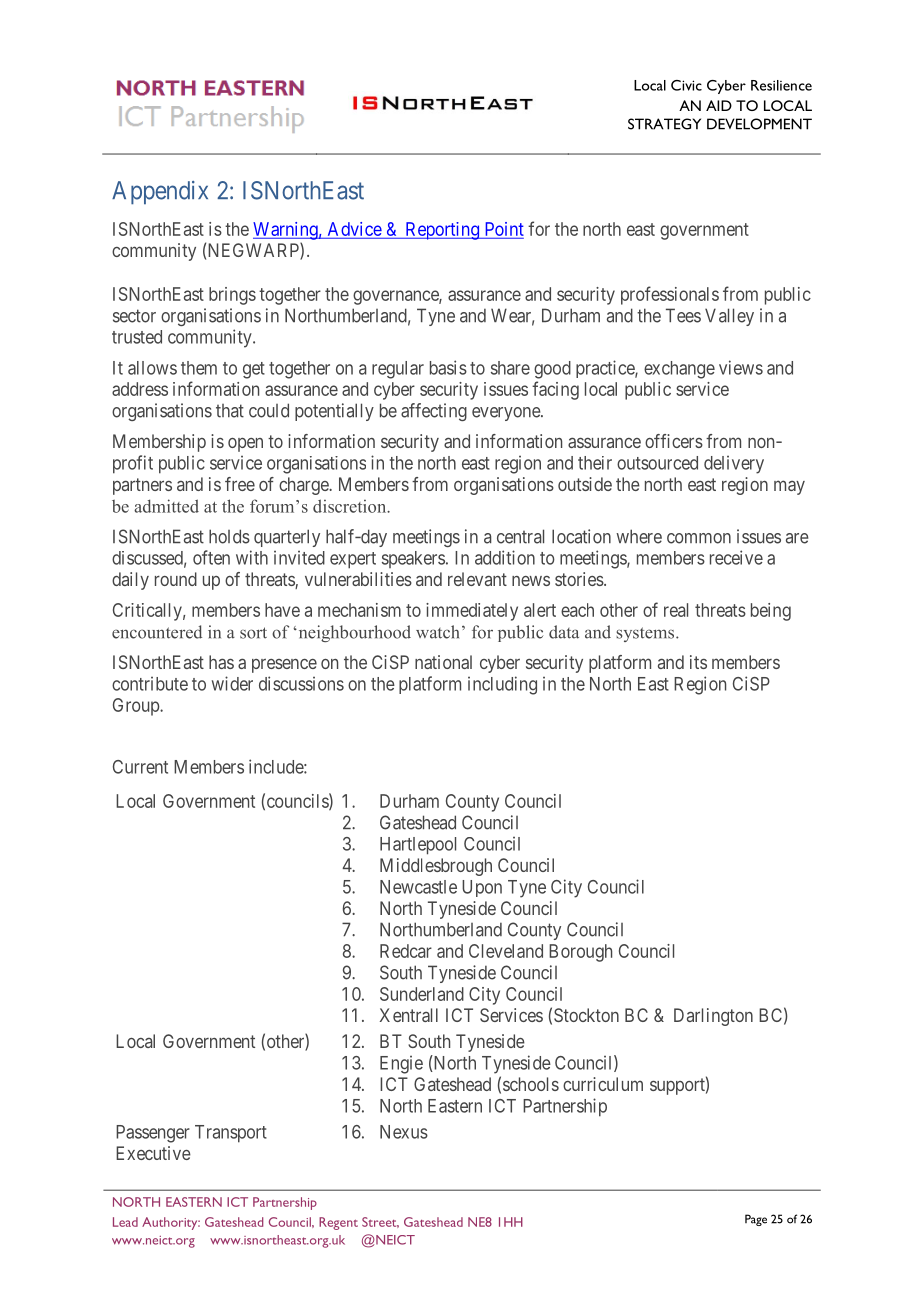  I want to click on Reporting, so click(442, 231).
